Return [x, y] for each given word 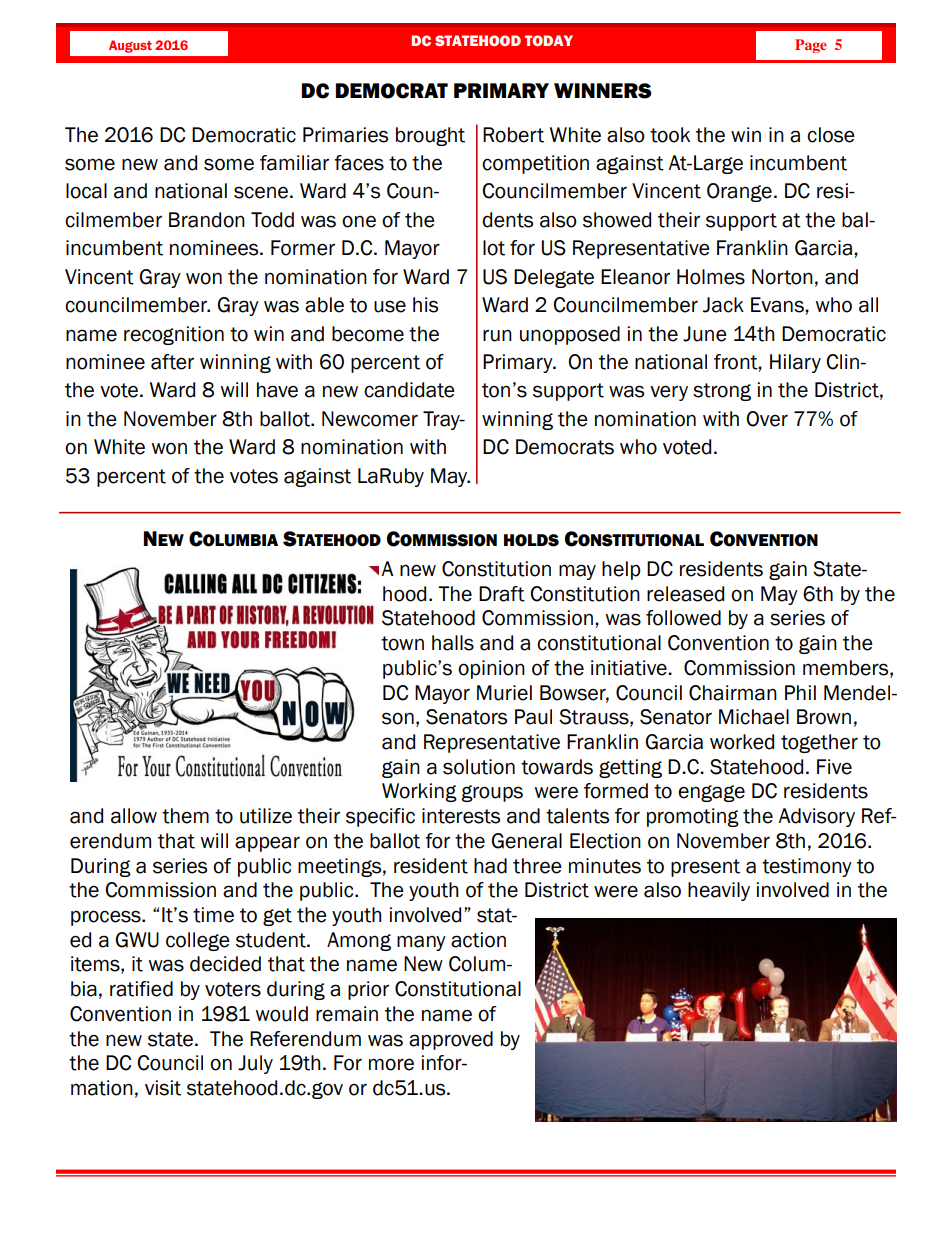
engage [711, 793]
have [277, 390]
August [130, 46]
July [255, 1064]
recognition [174, 335]
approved [451, 1040]
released [685, 594]
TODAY [549, 40]
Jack [723, 305]
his [425, 305]
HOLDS [531, 540]
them [185, 816]
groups [492, 793]
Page [811, 46]
